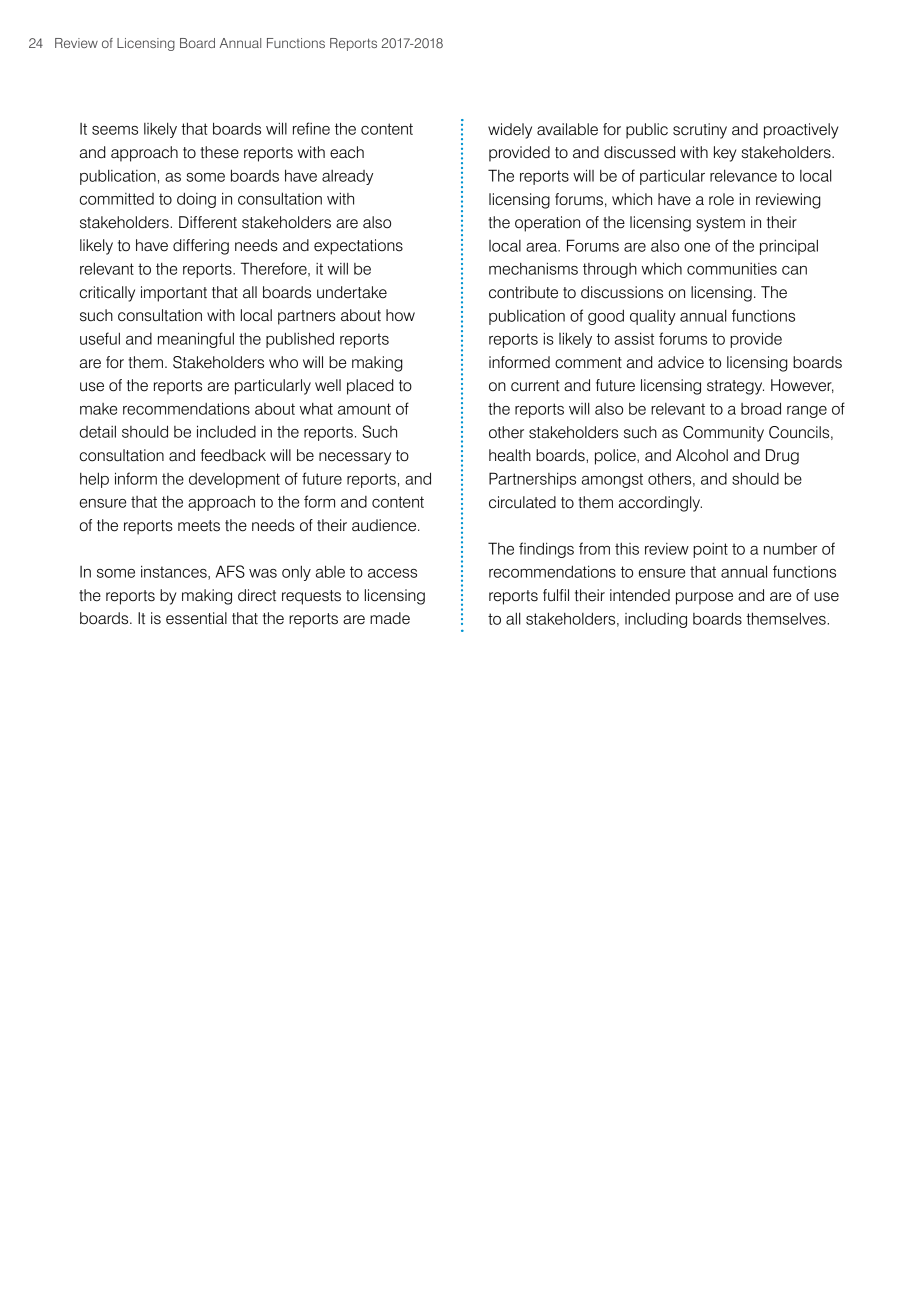 The height and width of the document is (1308, 924). Describe the element at coordinates (660, 504) in the document. I see `accordingly` at that location.
